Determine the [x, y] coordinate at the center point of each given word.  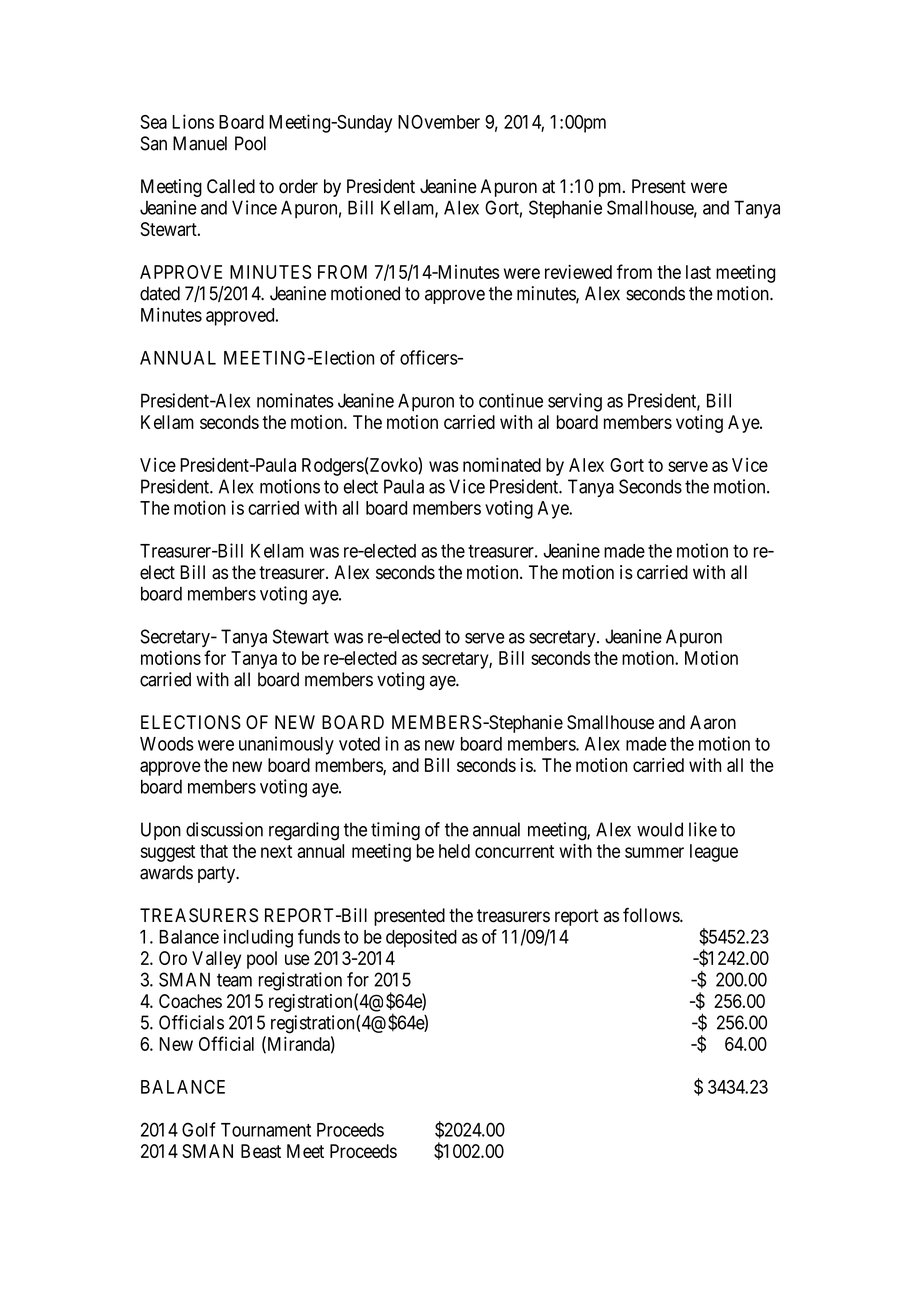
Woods [167, 744]
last [698, 272]
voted [359, 744]
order [298, 186]
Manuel [200, 143]
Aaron [713, 722]
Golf [199, 1129]
